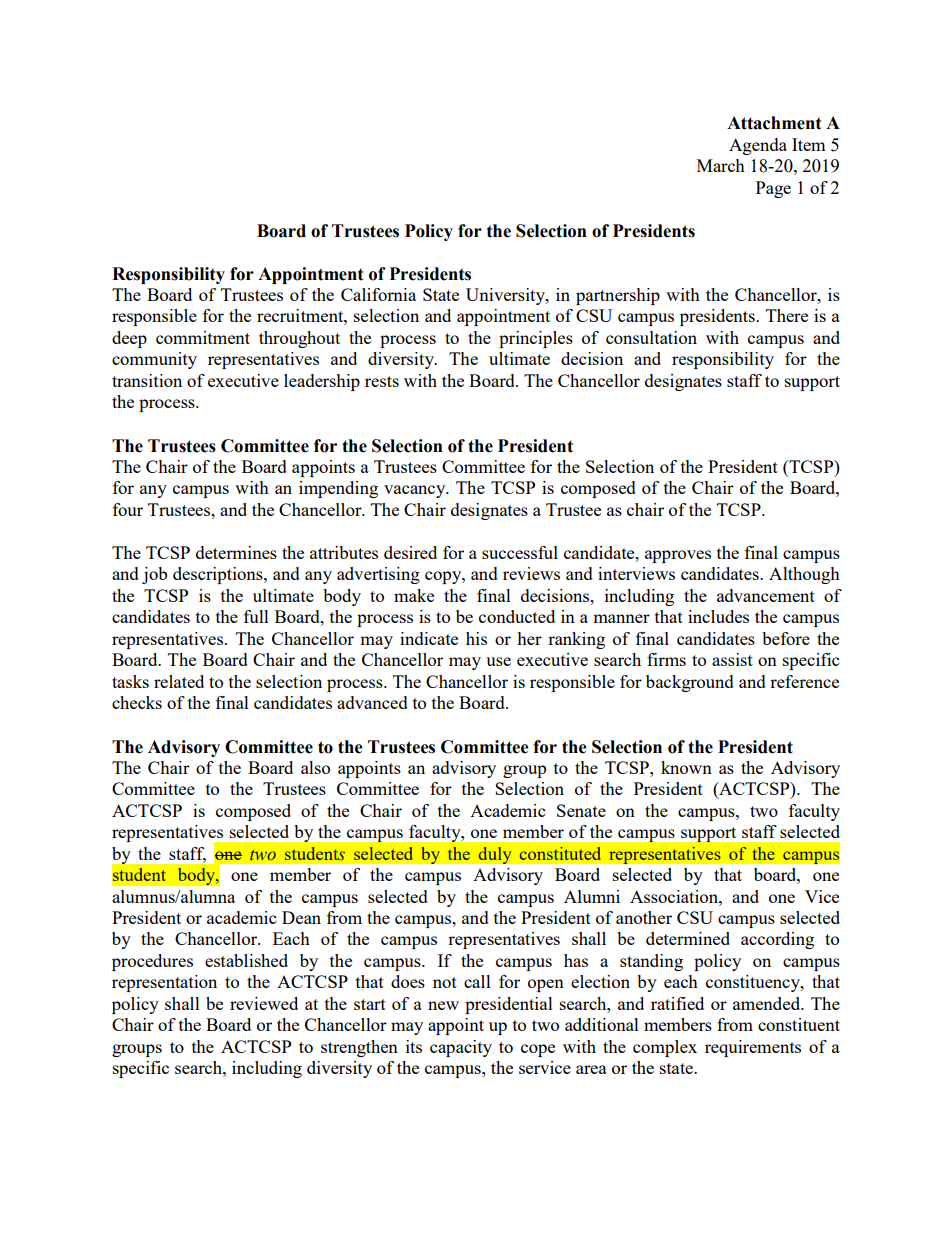  What do you see at coordinates (686, 767) in the screenshot?
I see `known` at bounding box center [686, 767].
